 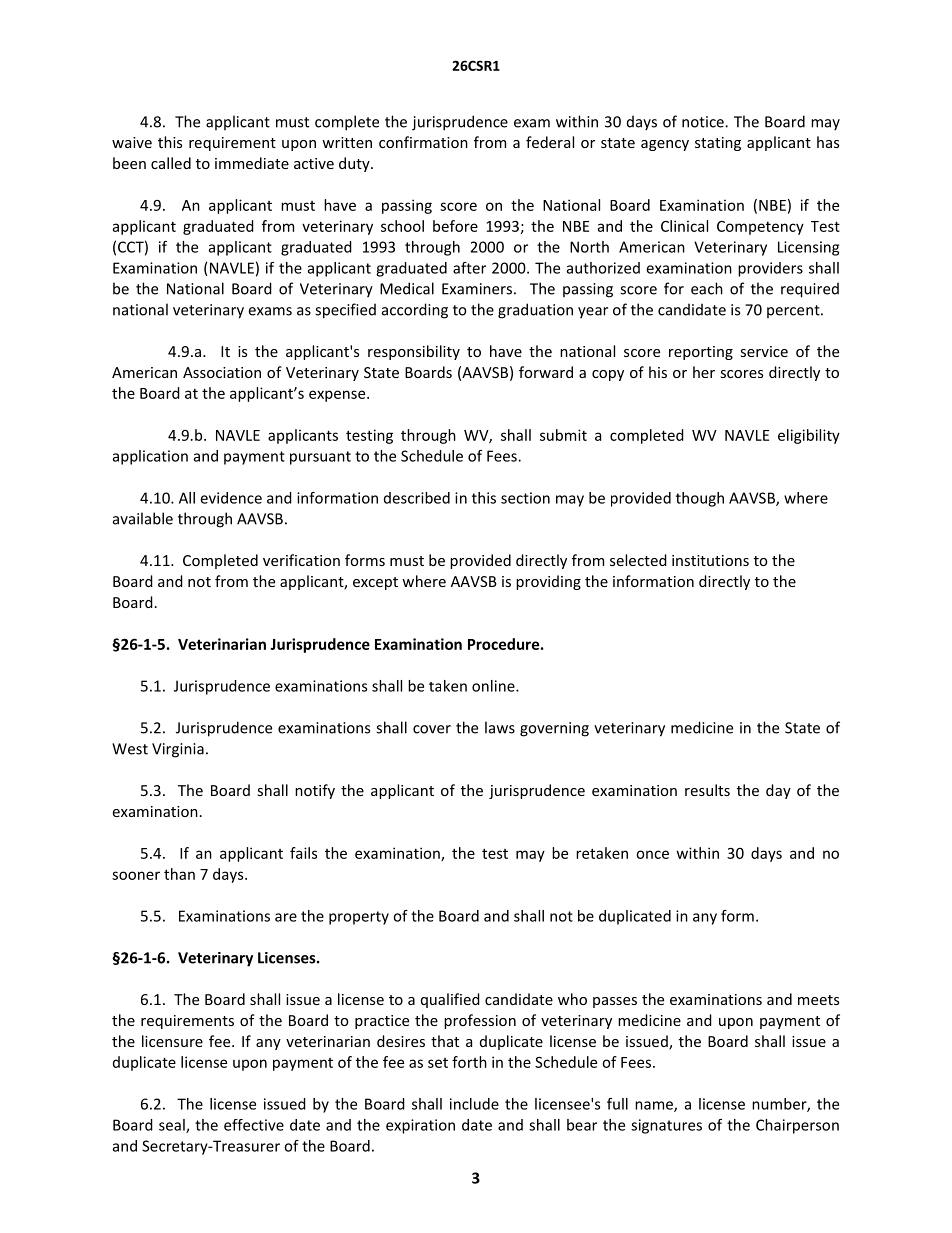 What do you see at coordinates (494, 686) in the screenshot?
I see `online` at bounding box center [494, 686].
